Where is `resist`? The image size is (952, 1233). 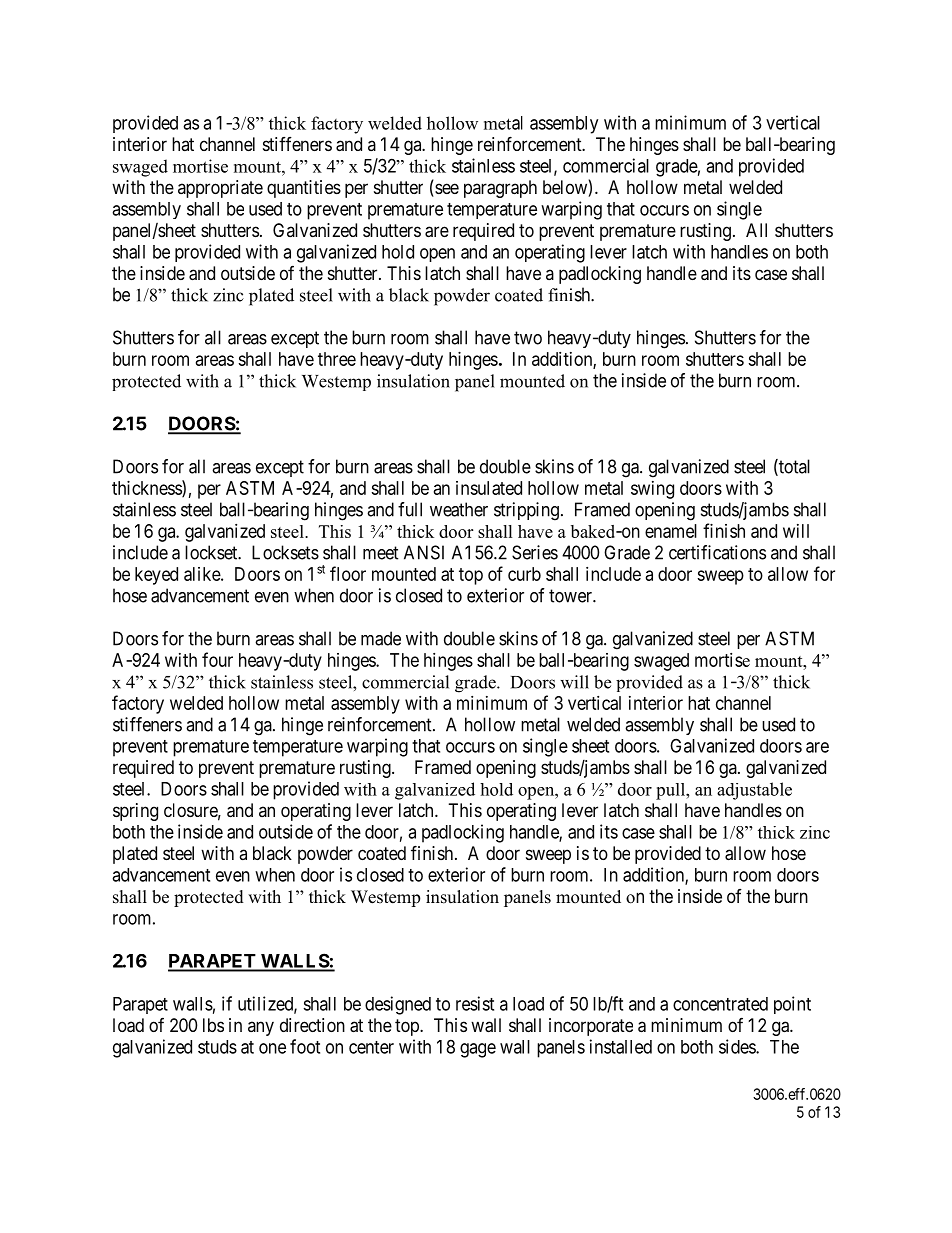 resist is located at coordinates (475, 1003).
